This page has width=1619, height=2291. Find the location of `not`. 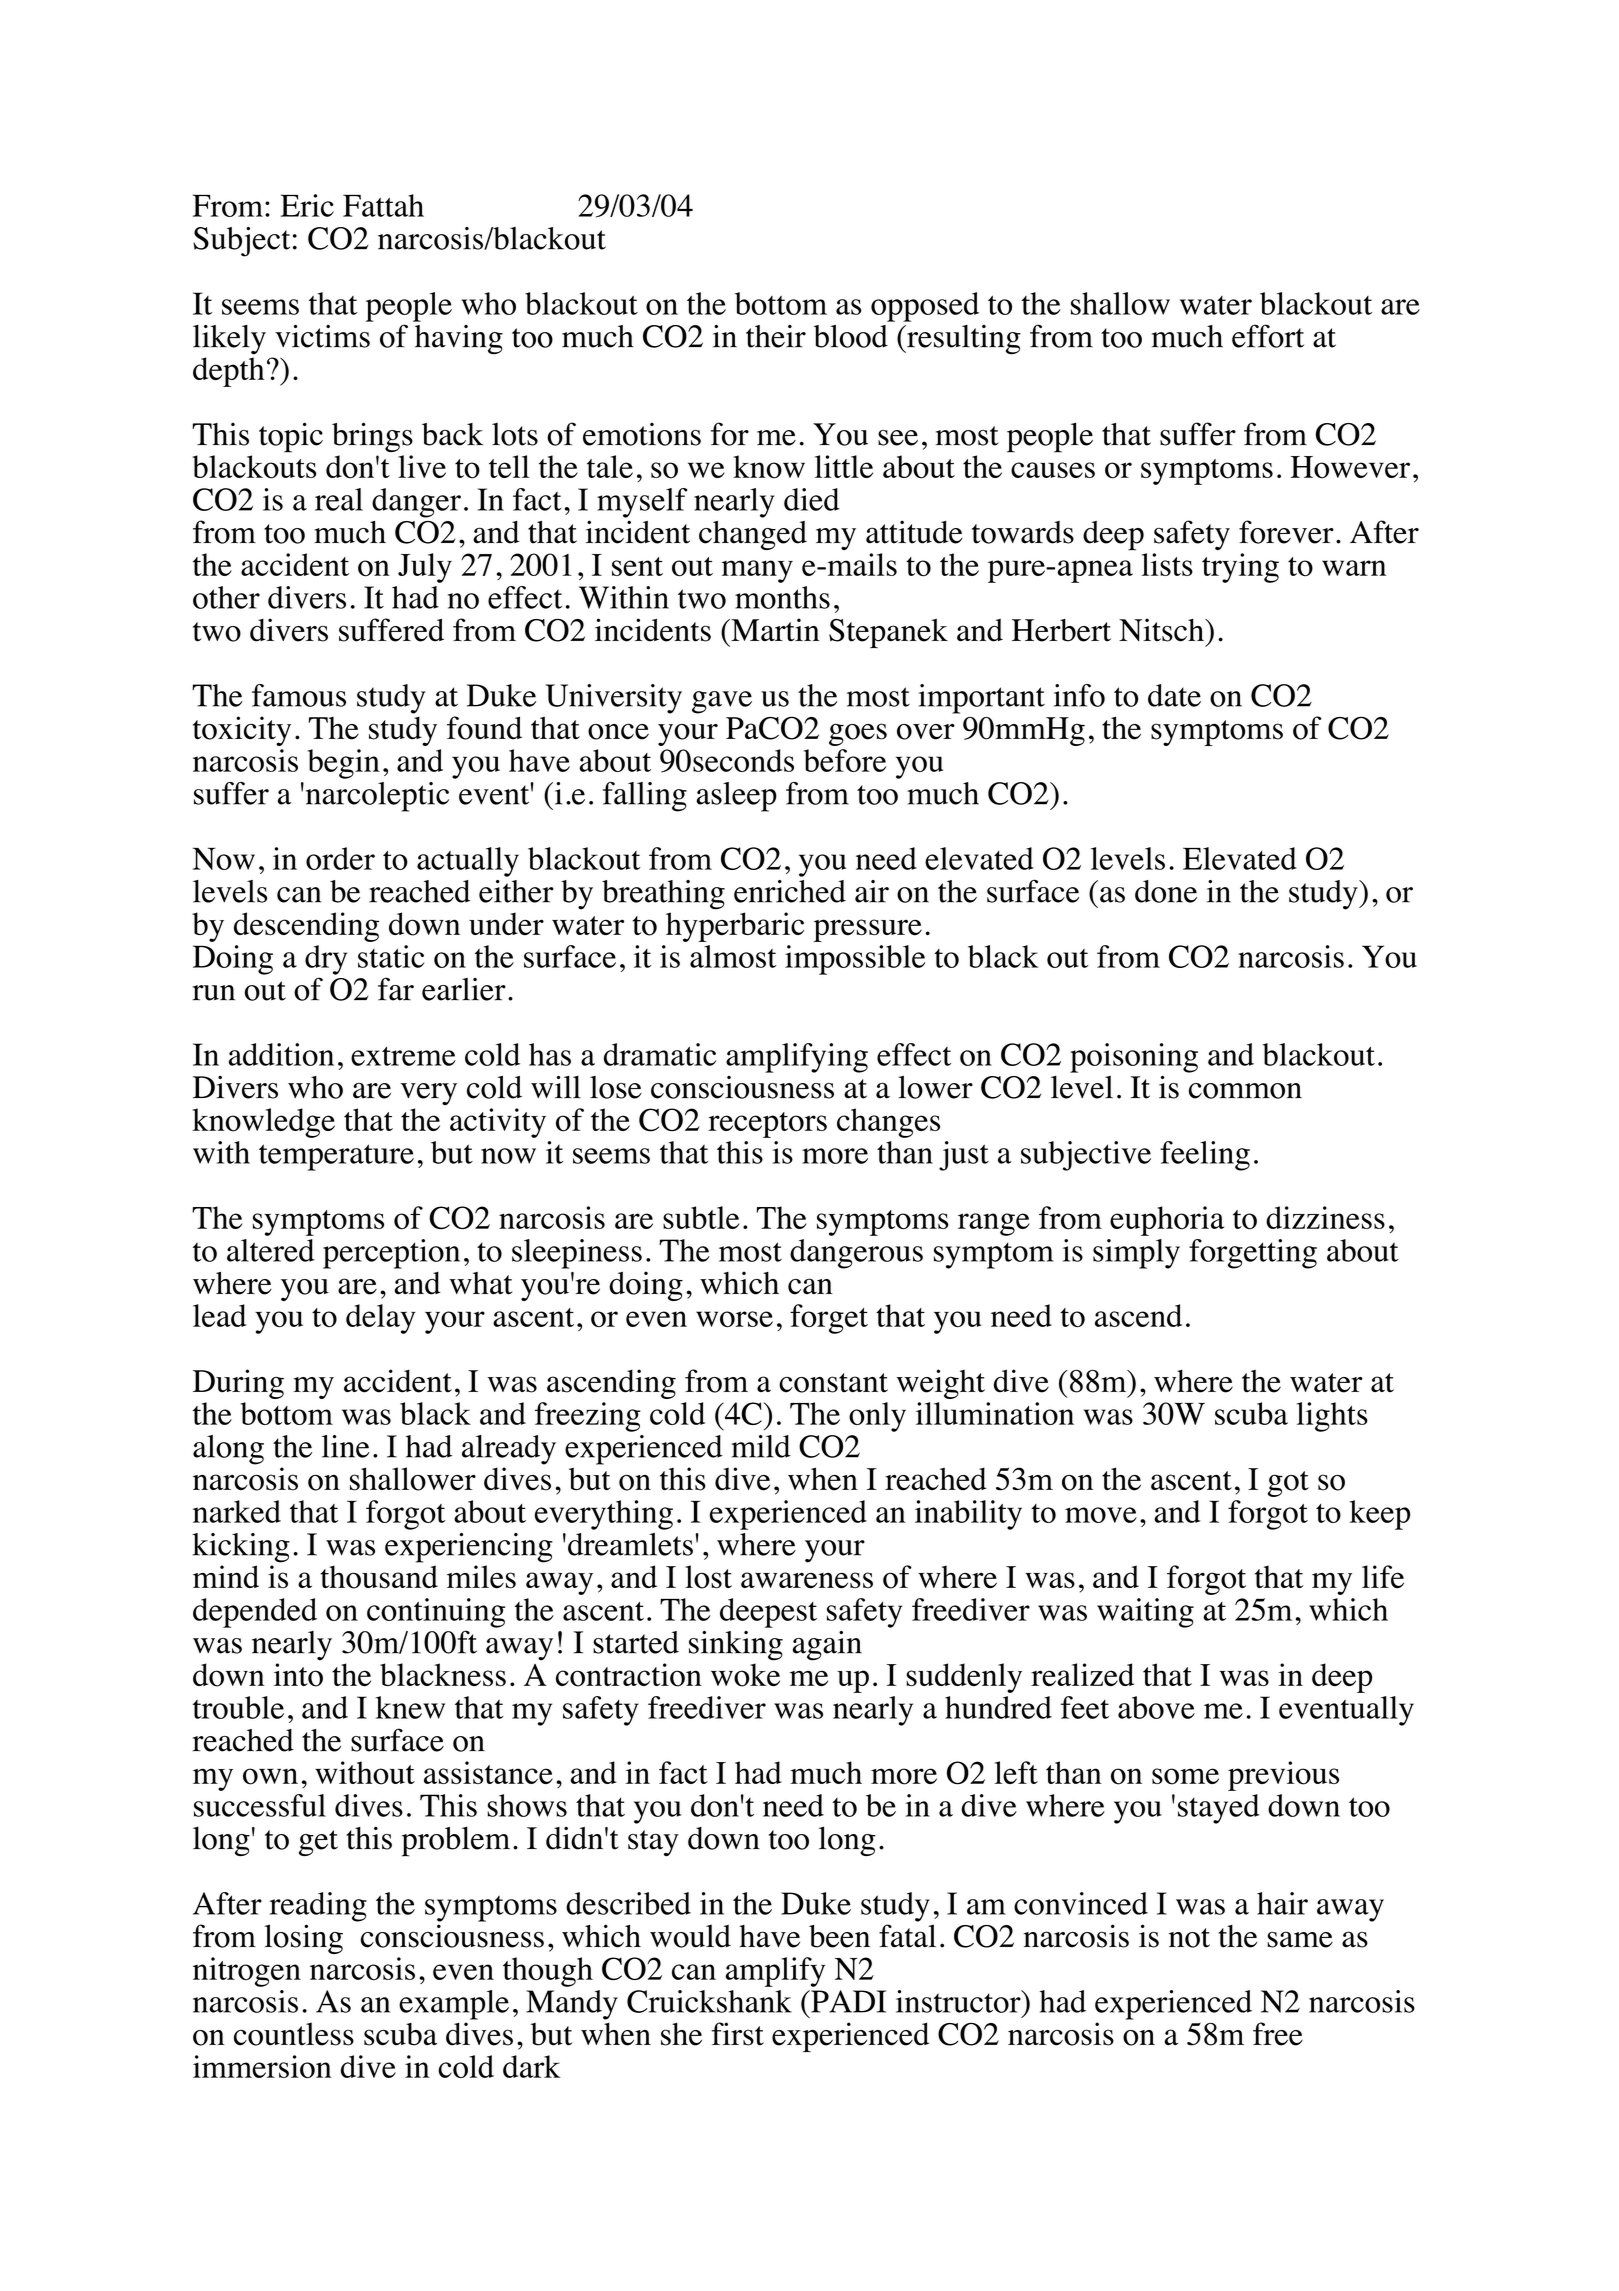

not is located at coordinates (1189, 1938).
